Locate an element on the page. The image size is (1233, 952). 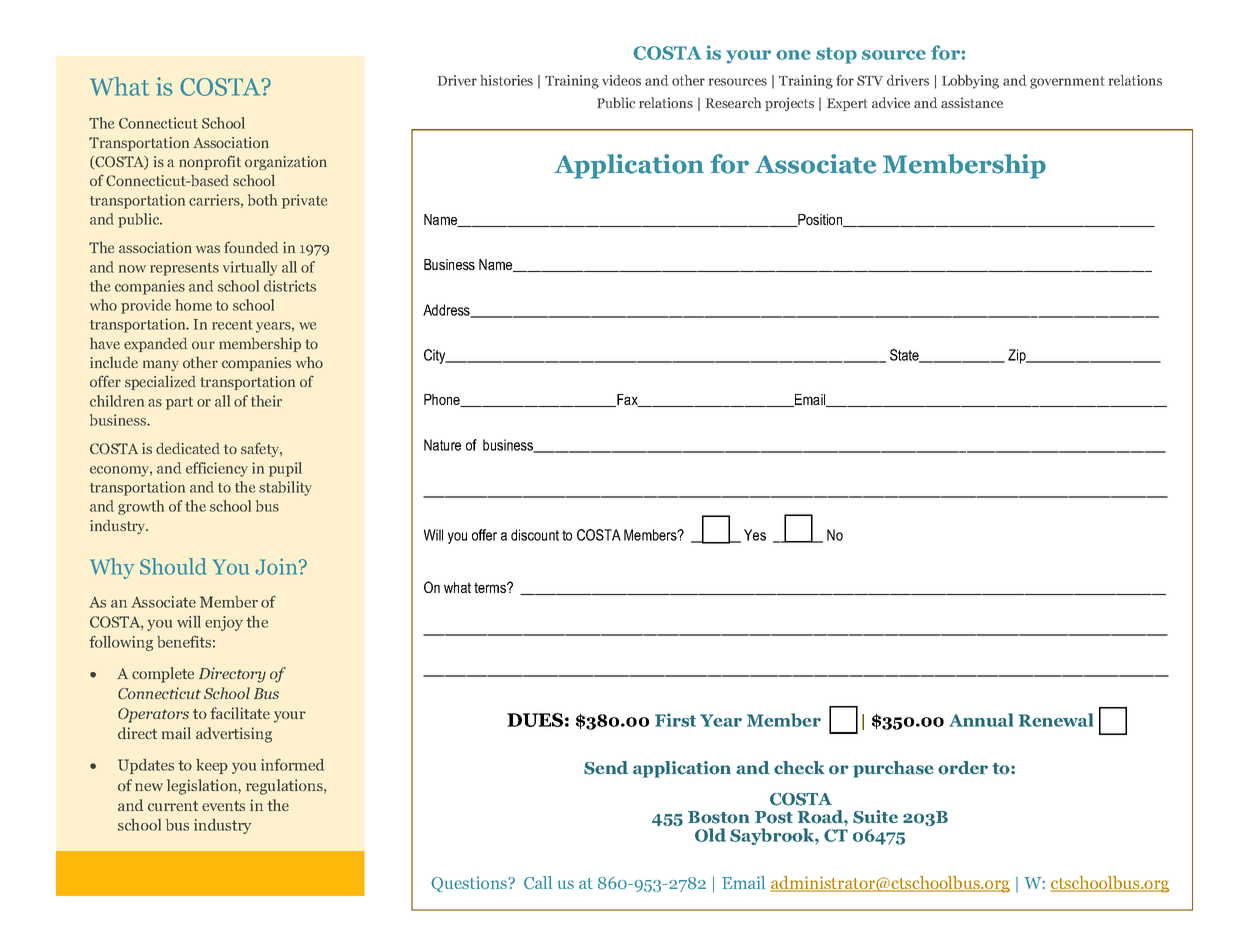
events is located at coordinates (223, 806).
